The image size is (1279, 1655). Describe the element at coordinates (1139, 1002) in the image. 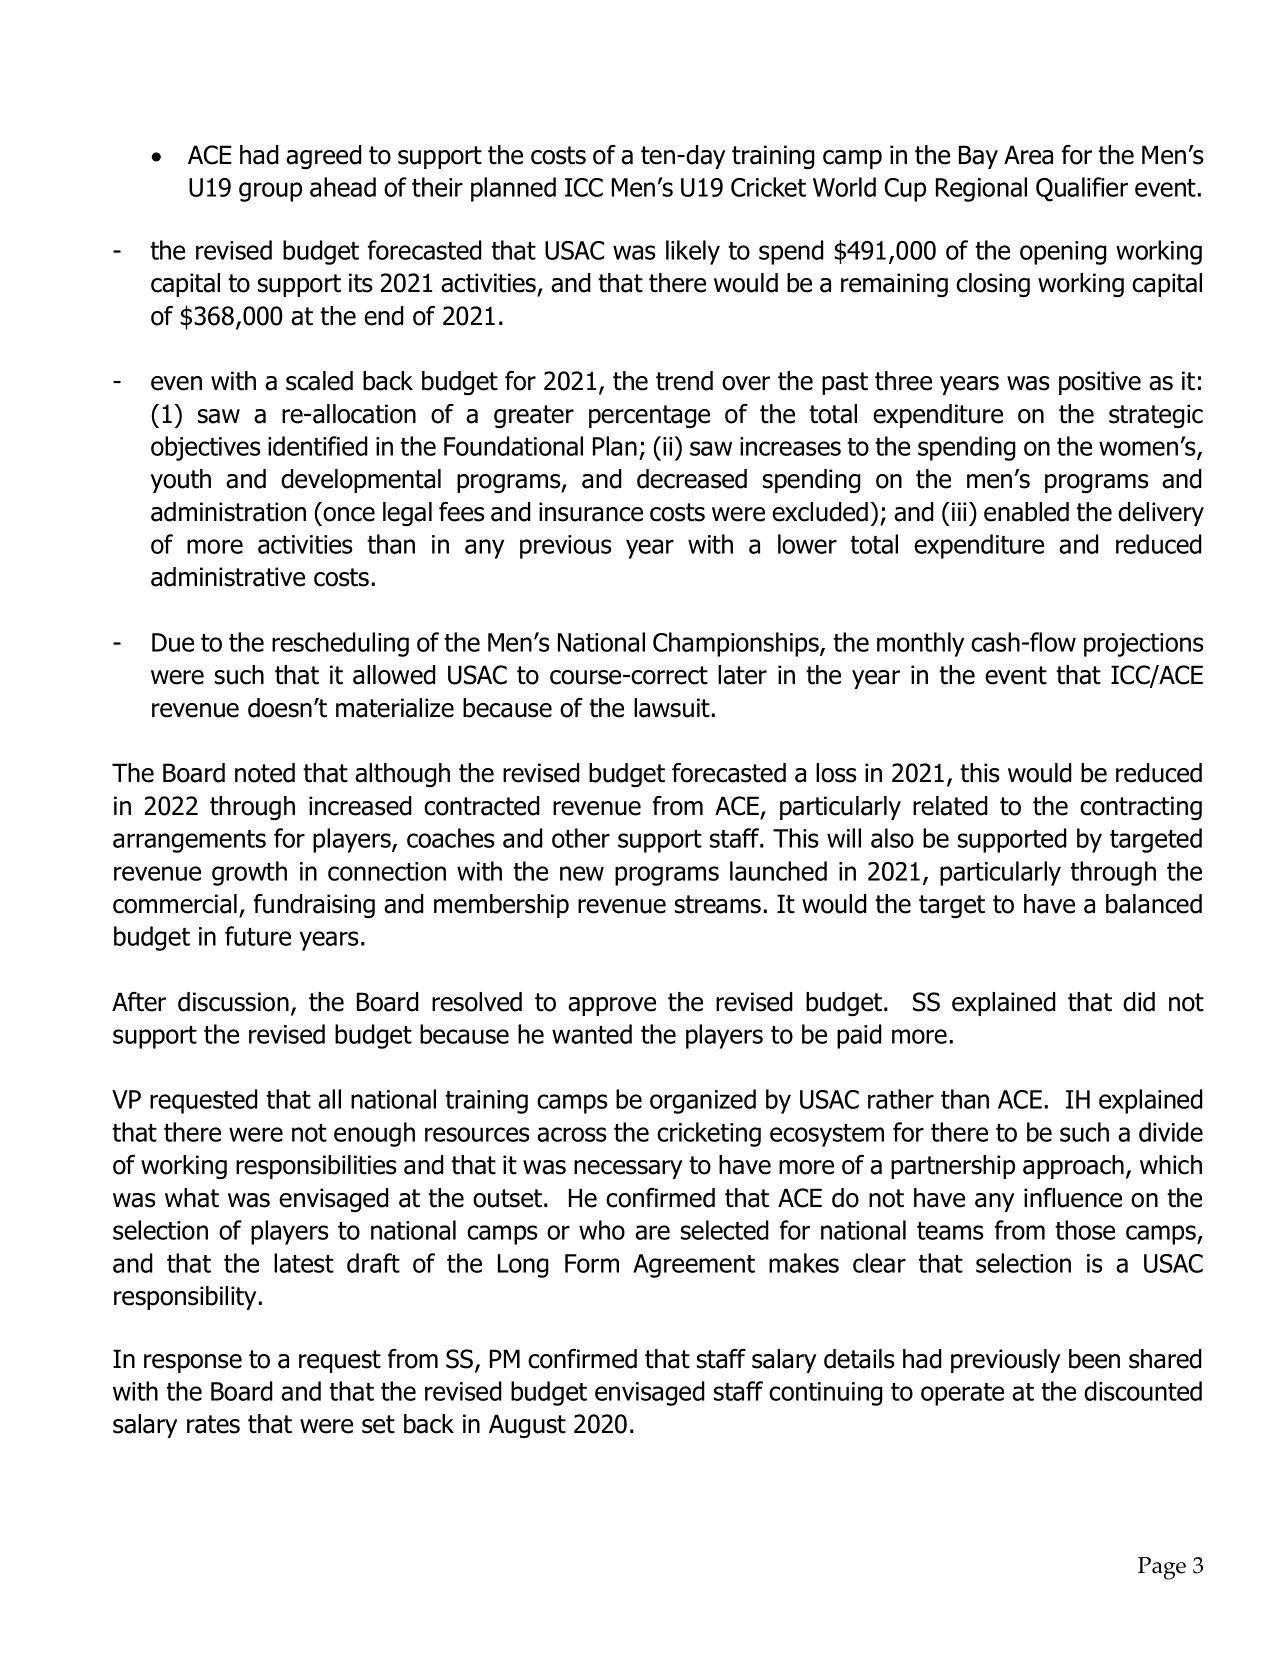

I see `did` at that location.
